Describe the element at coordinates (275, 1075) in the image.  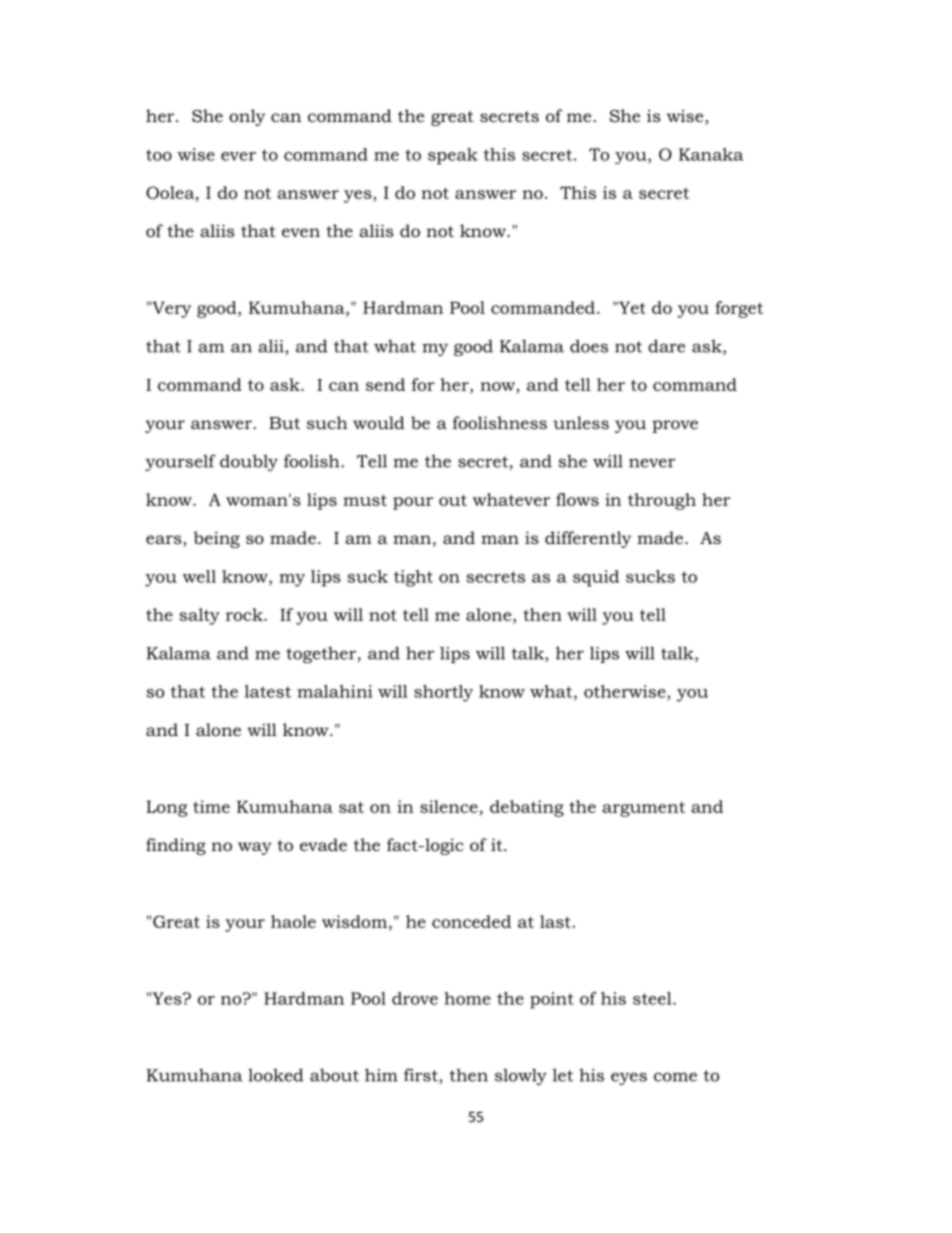
I see `looked` at that location.
